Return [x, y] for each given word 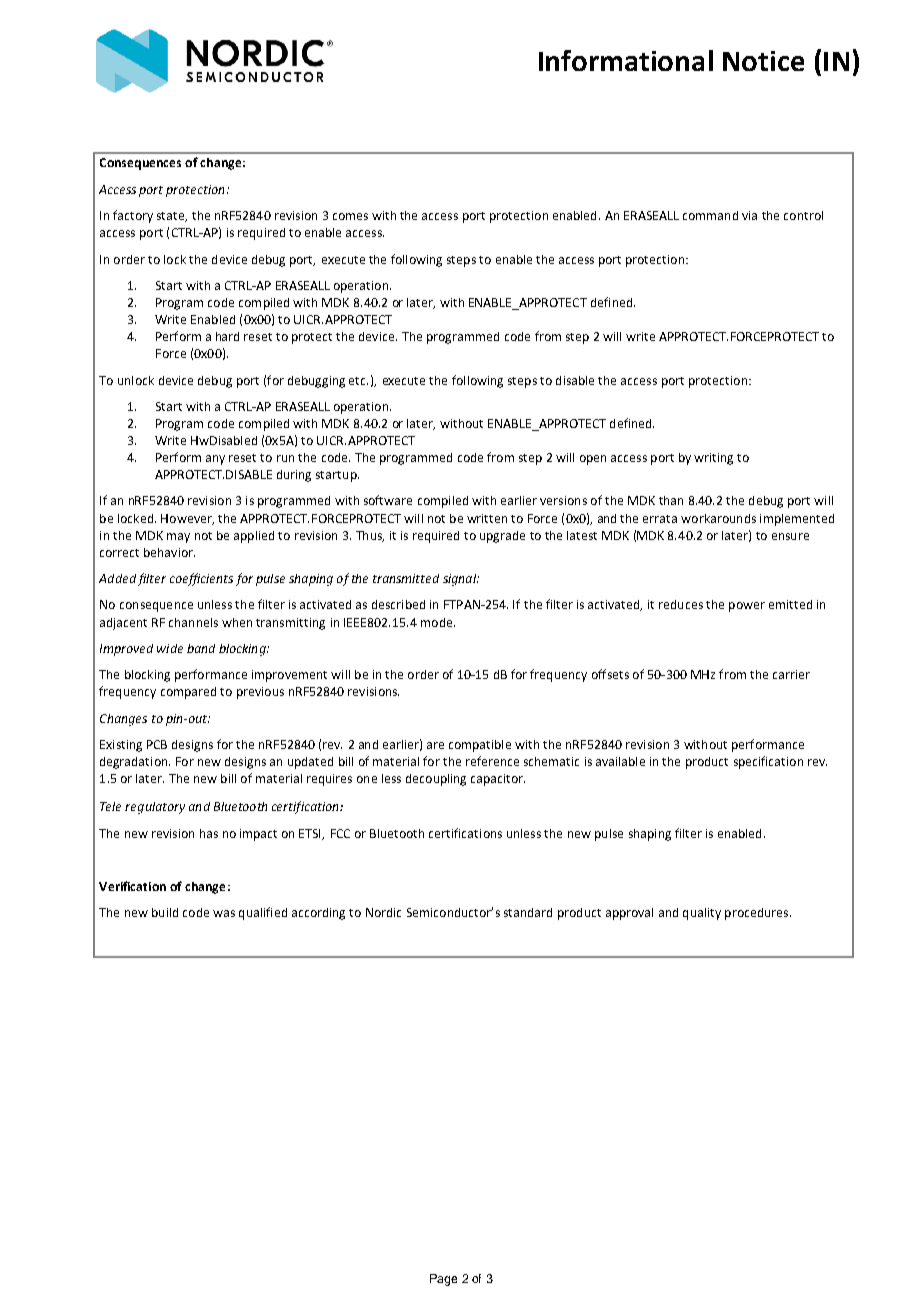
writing [713, 459]
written [487, 518]
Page [443, 1280]
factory [133, 216]
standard [528, 912]
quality [702, 914]
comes [350, 216]
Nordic [383, 912]
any [215, 460]
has [209, 833]
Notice [763, 61]
